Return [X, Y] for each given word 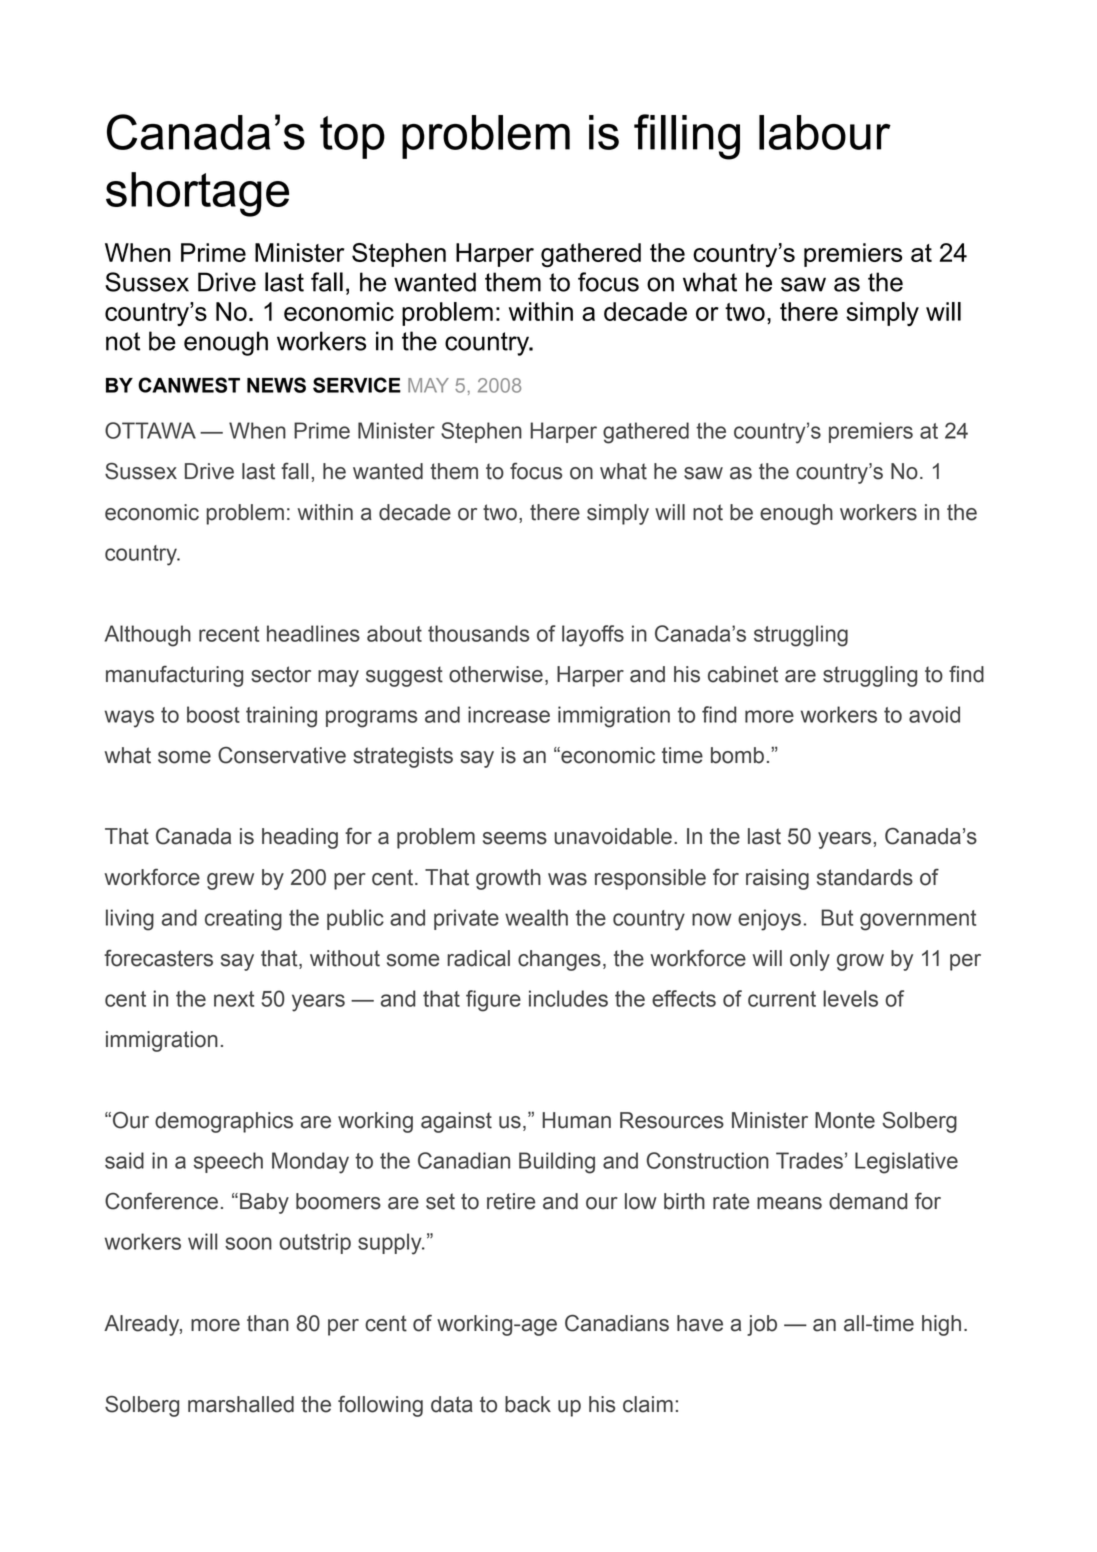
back [528, 1404]
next [234, 999]
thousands [478, 633]
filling [687, 137]
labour [825, 132]
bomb [737, 755]
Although [148, 636]
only [810, 960]
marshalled [241, 1404]
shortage [197, 194]
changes [559, 960]
